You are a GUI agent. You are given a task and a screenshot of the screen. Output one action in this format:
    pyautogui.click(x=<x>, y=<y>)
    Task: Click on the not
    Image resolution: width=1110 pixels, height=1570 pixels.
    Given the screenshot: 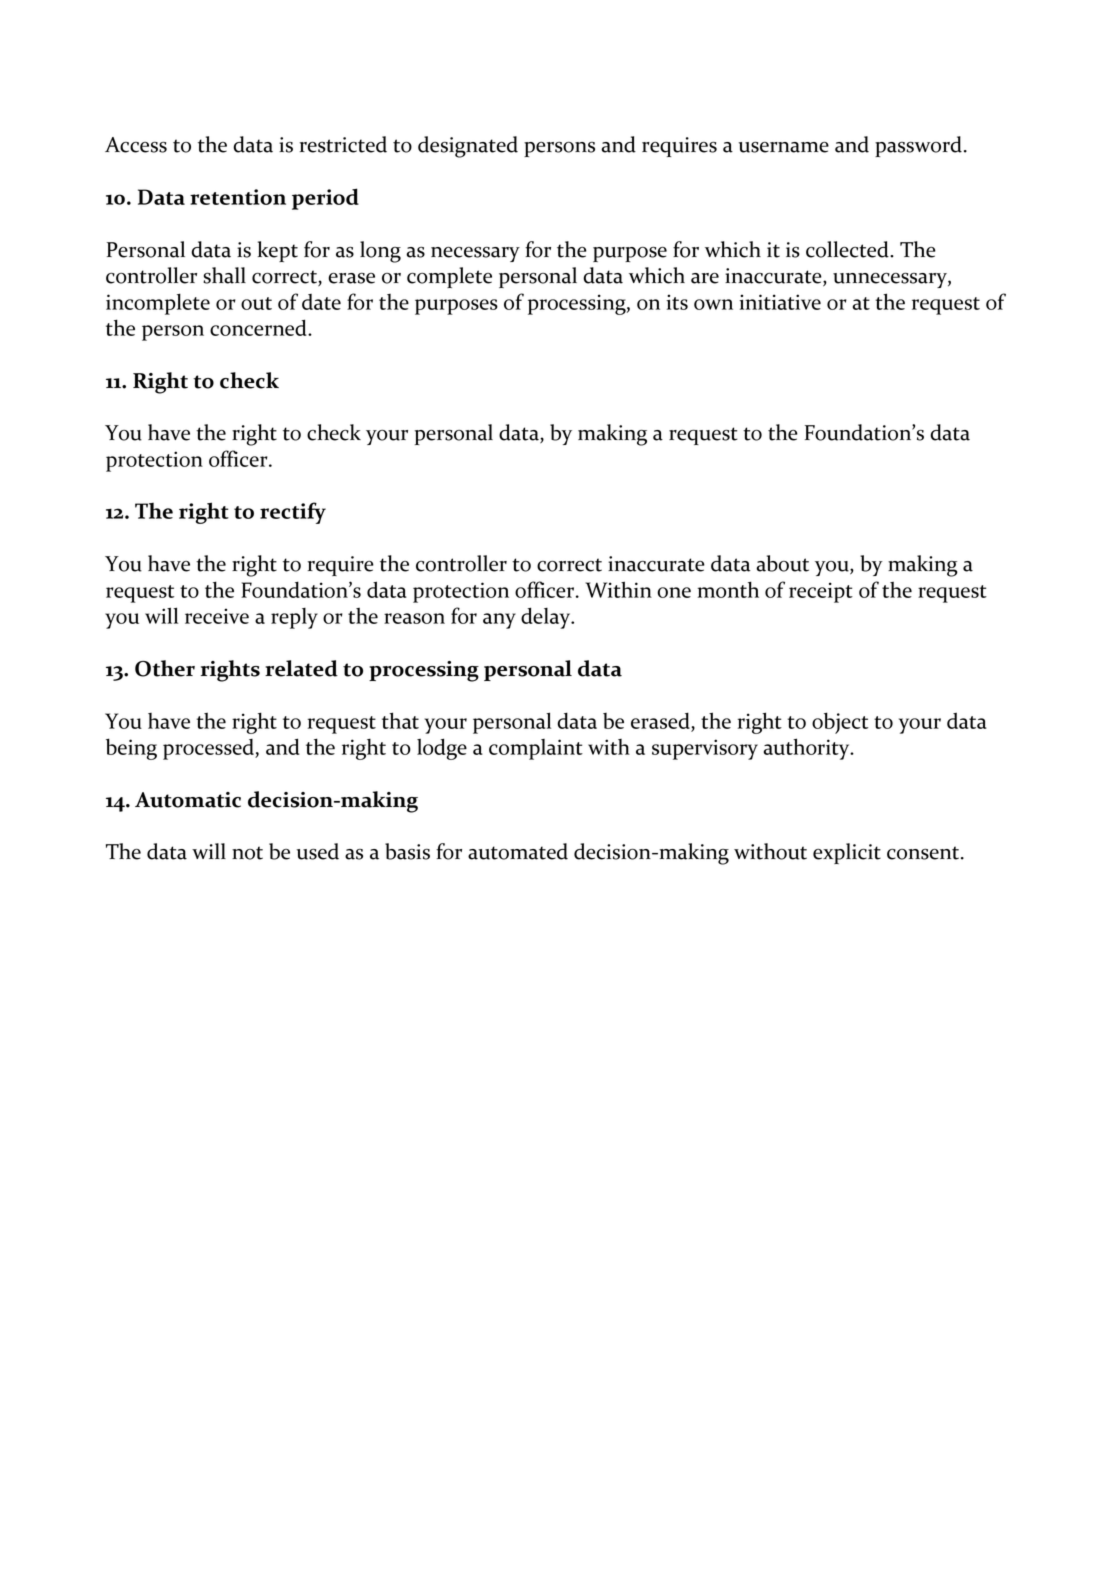 What is the action you would take?
    pyautogui.click(x=247, y=853)
